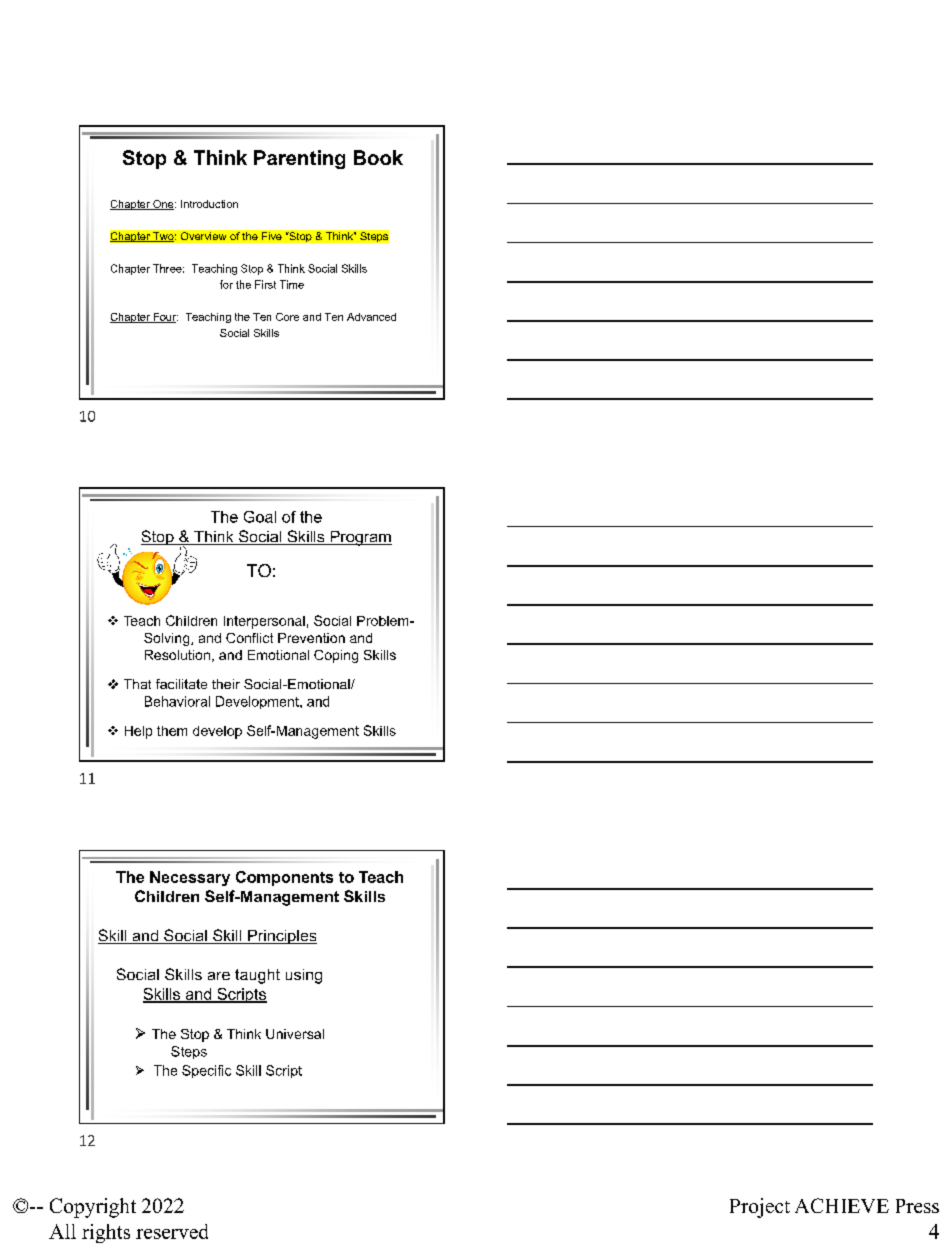 Image resolution: width=952 pixels, height=1250 pixels. Describe the element at coordinates (304, 976) in the image. I see `using` at that location.
